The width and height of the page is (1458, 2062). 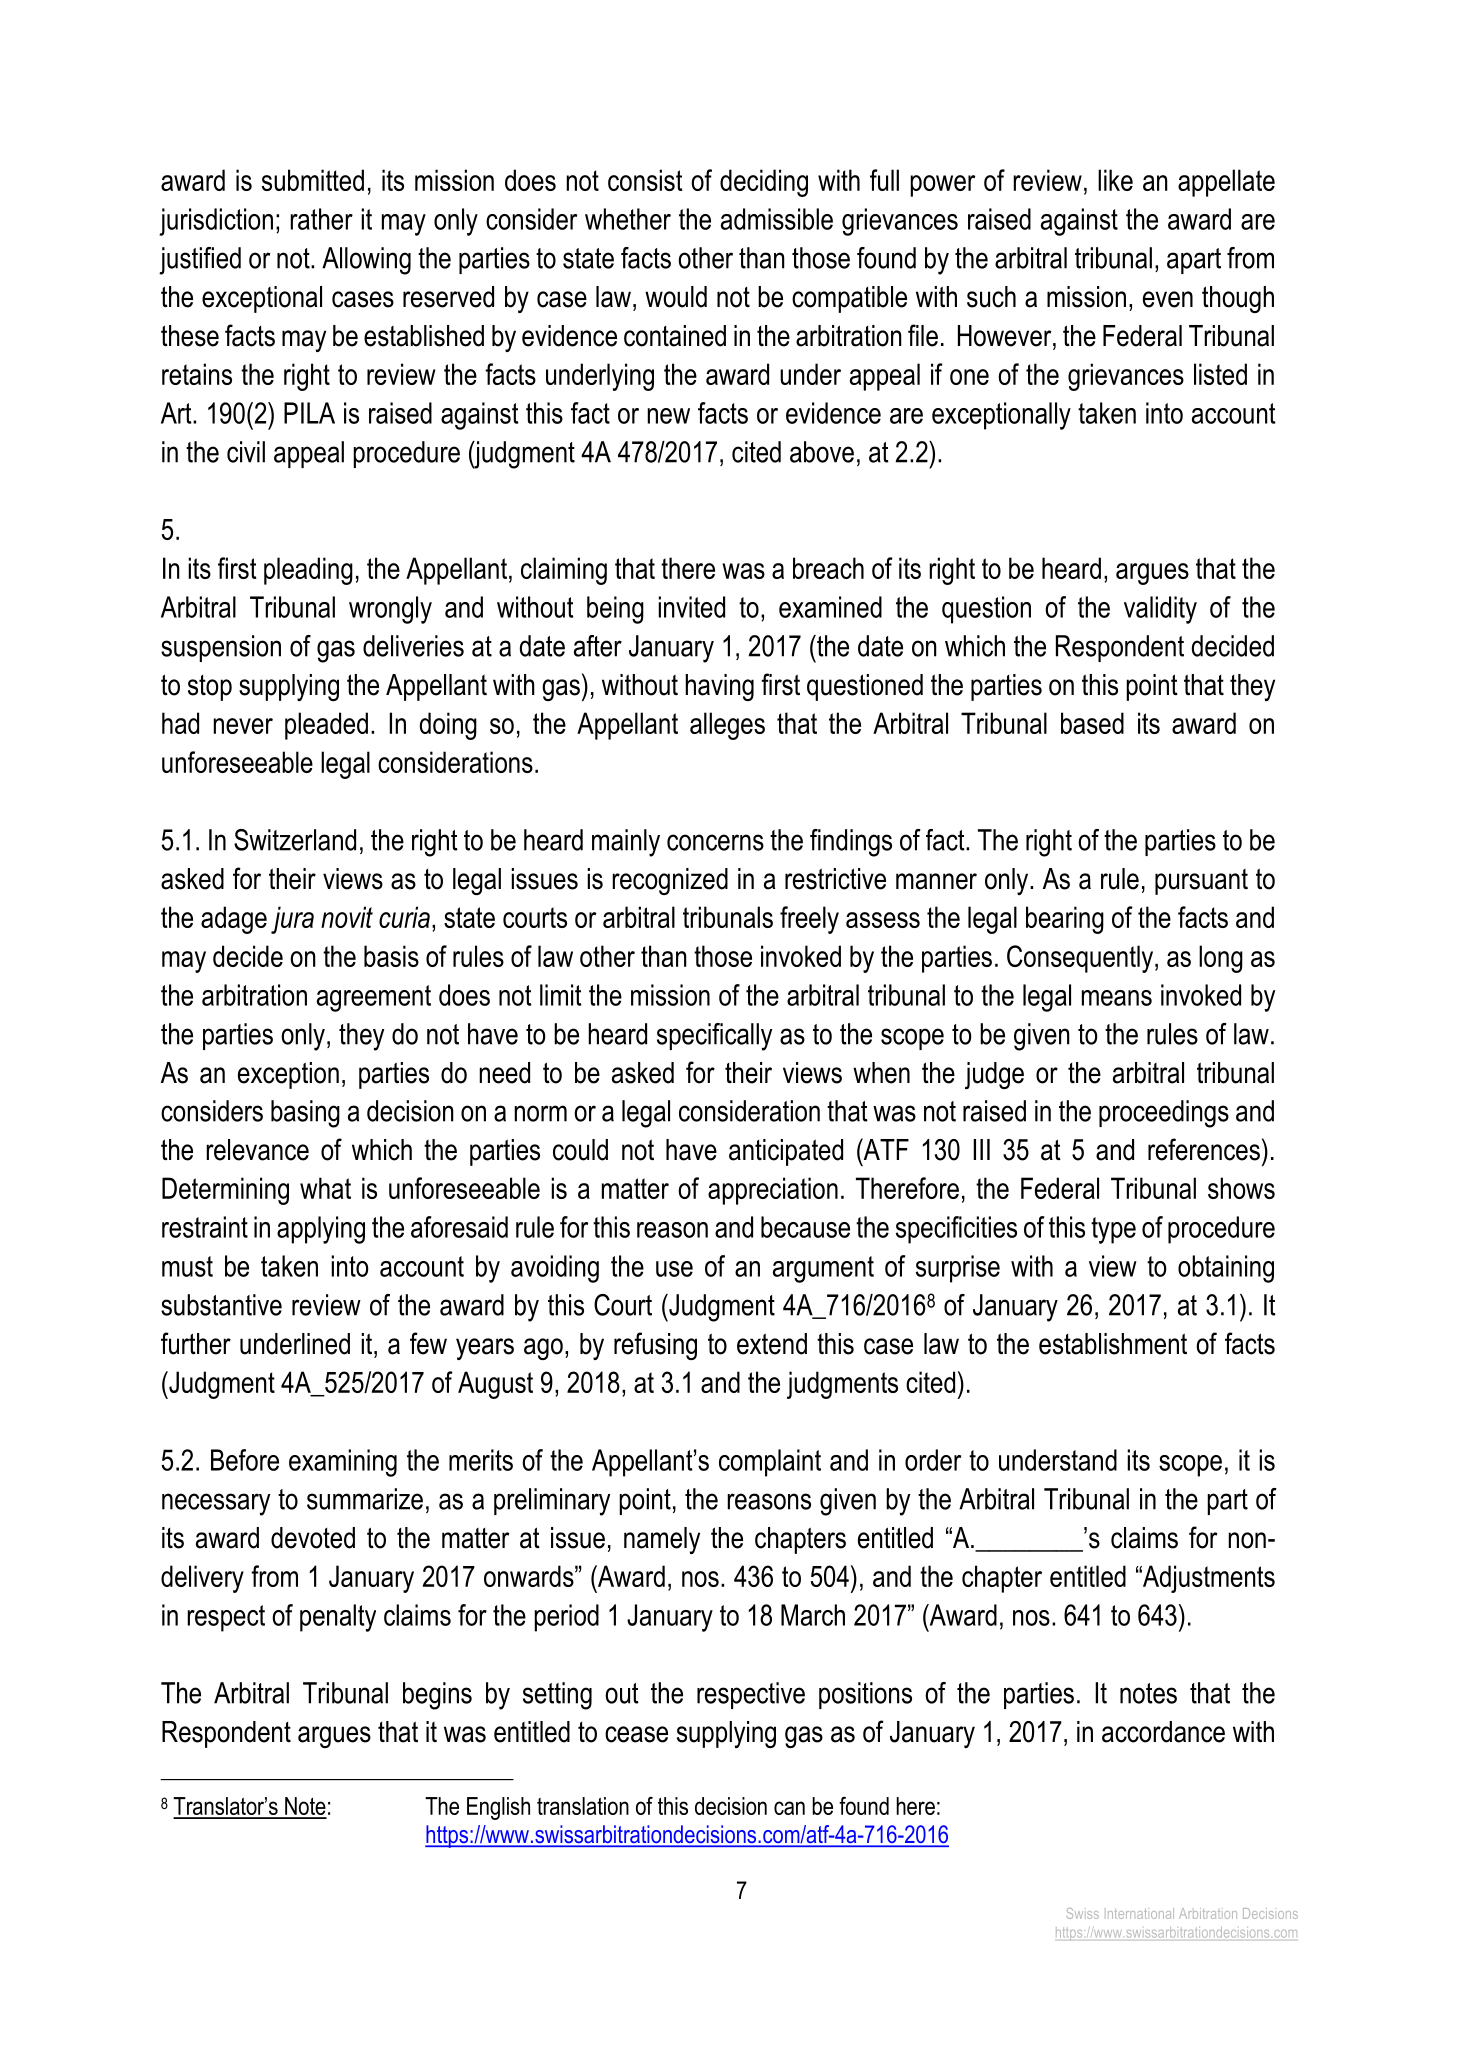 What do you see at coordinates (655, 1346) in the page?
I see `refusing` at bounding box center [655, 1346].
